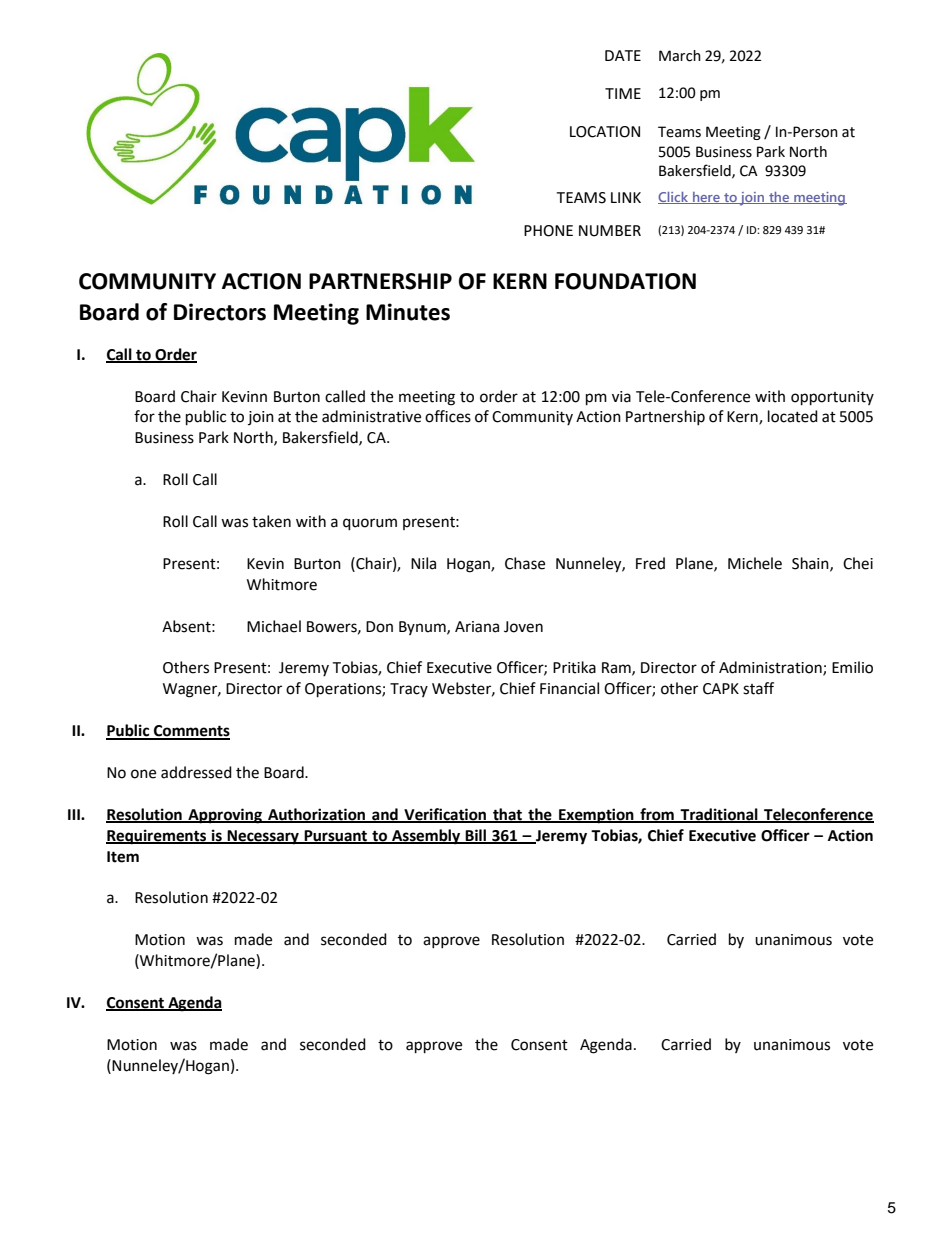 Image resolution: width=952 pixels, height=1233 pixels. Describe the element at coordinates (605, 132) in the document. I see `LOCATION` at that location.
